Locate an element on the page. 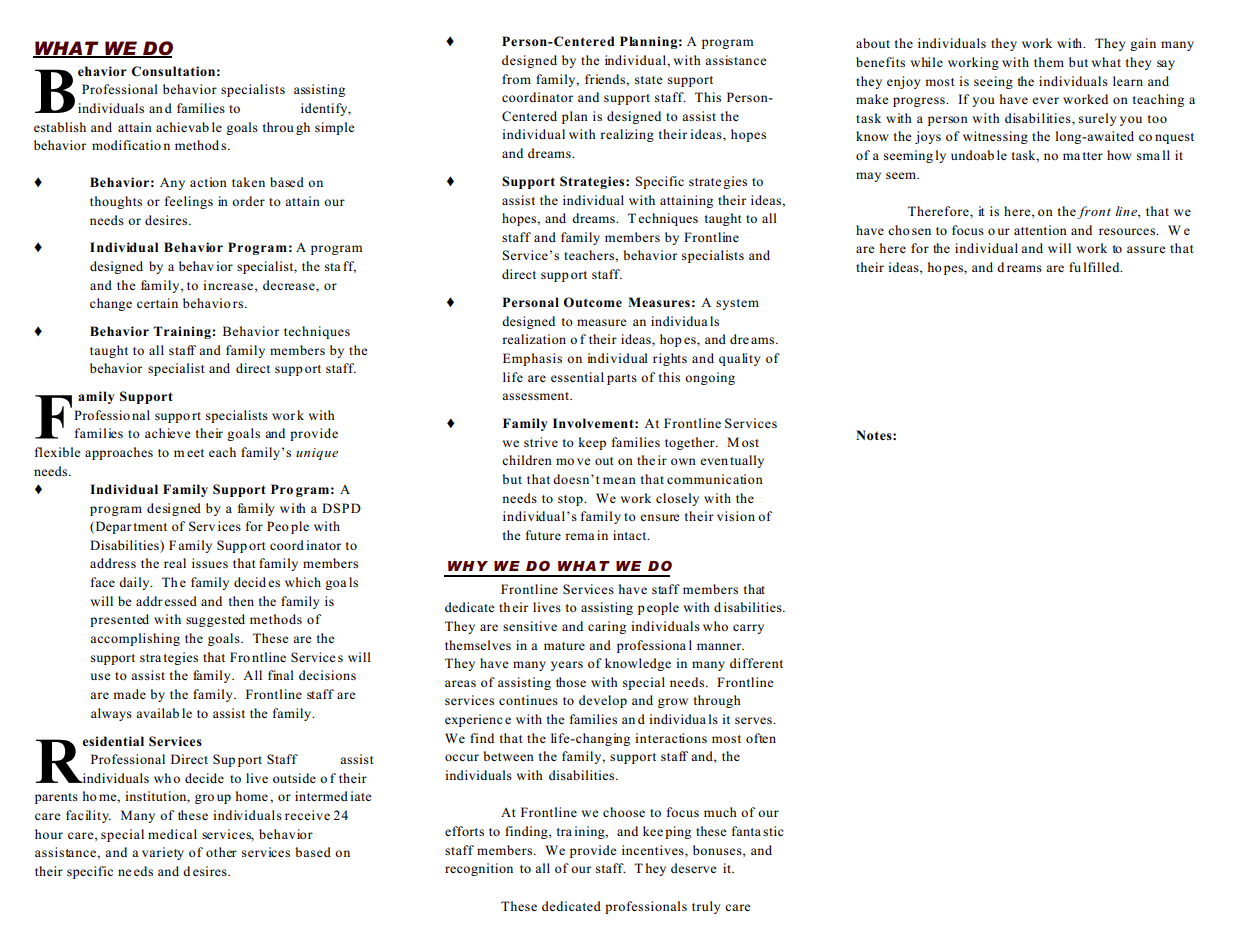 The width and height of the image is (1233, 952). fanta is located at coordinates (746, 831).
